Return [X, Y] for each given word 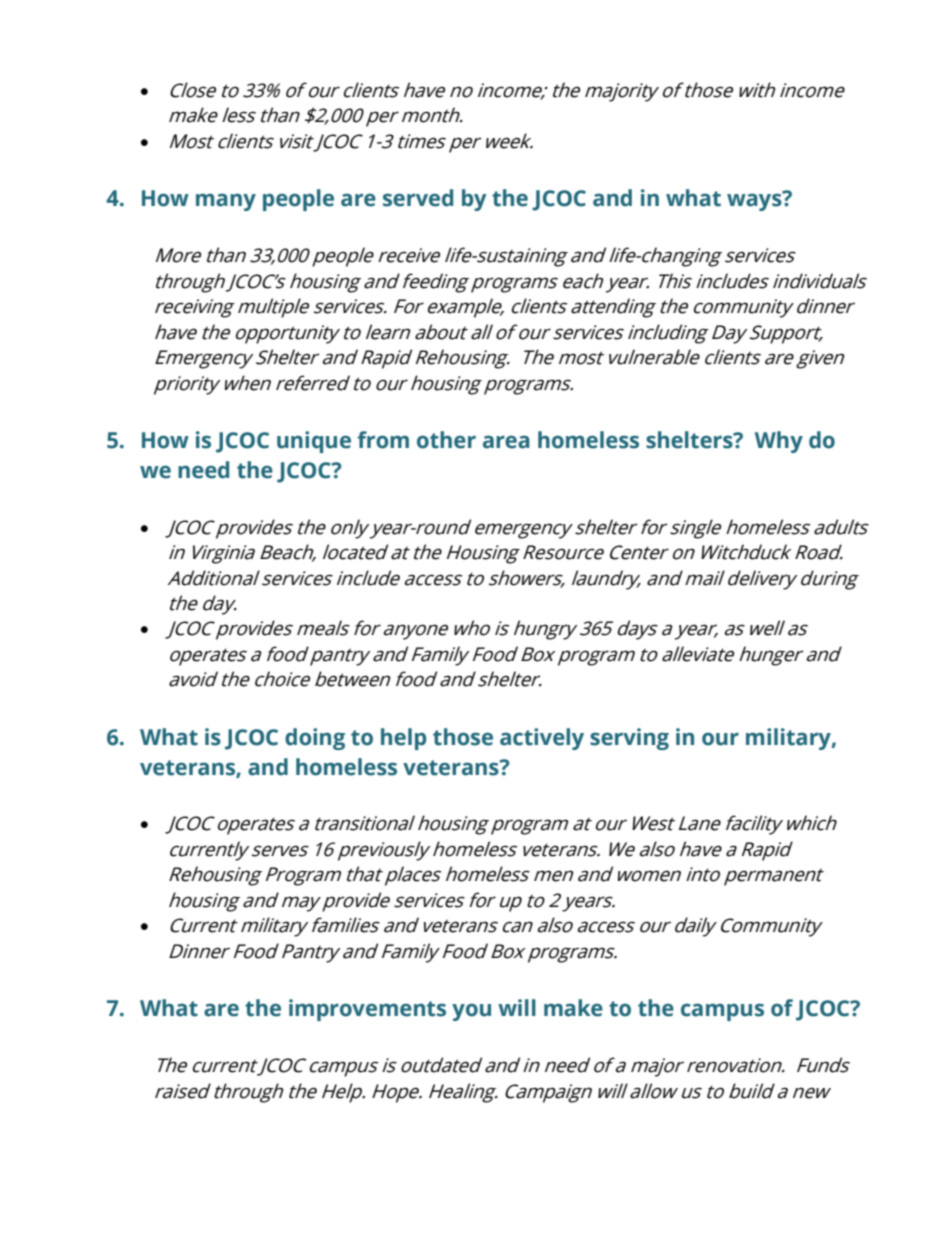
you [471, 1012]
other [446, 440]
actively [542, 739]
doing [315, 739]
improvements [367, 1010]
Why [779, 442]
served [418, 198]
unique [314, 442]
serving [629, 739]
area [506, 442]
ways [755, 201]
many [226, 202]
